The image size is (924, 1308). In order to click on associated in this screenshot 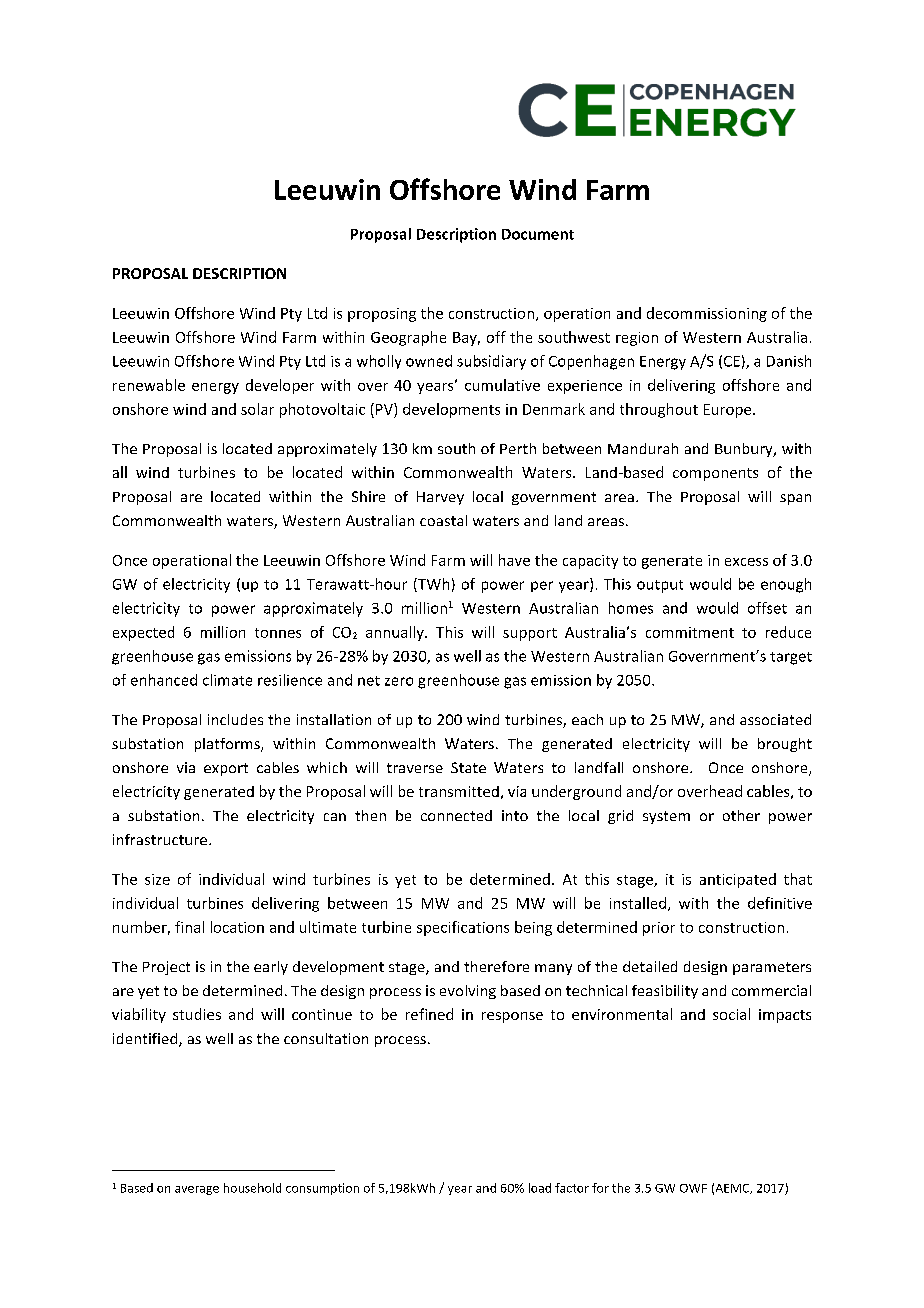, I will do `click(775, 719)`.
